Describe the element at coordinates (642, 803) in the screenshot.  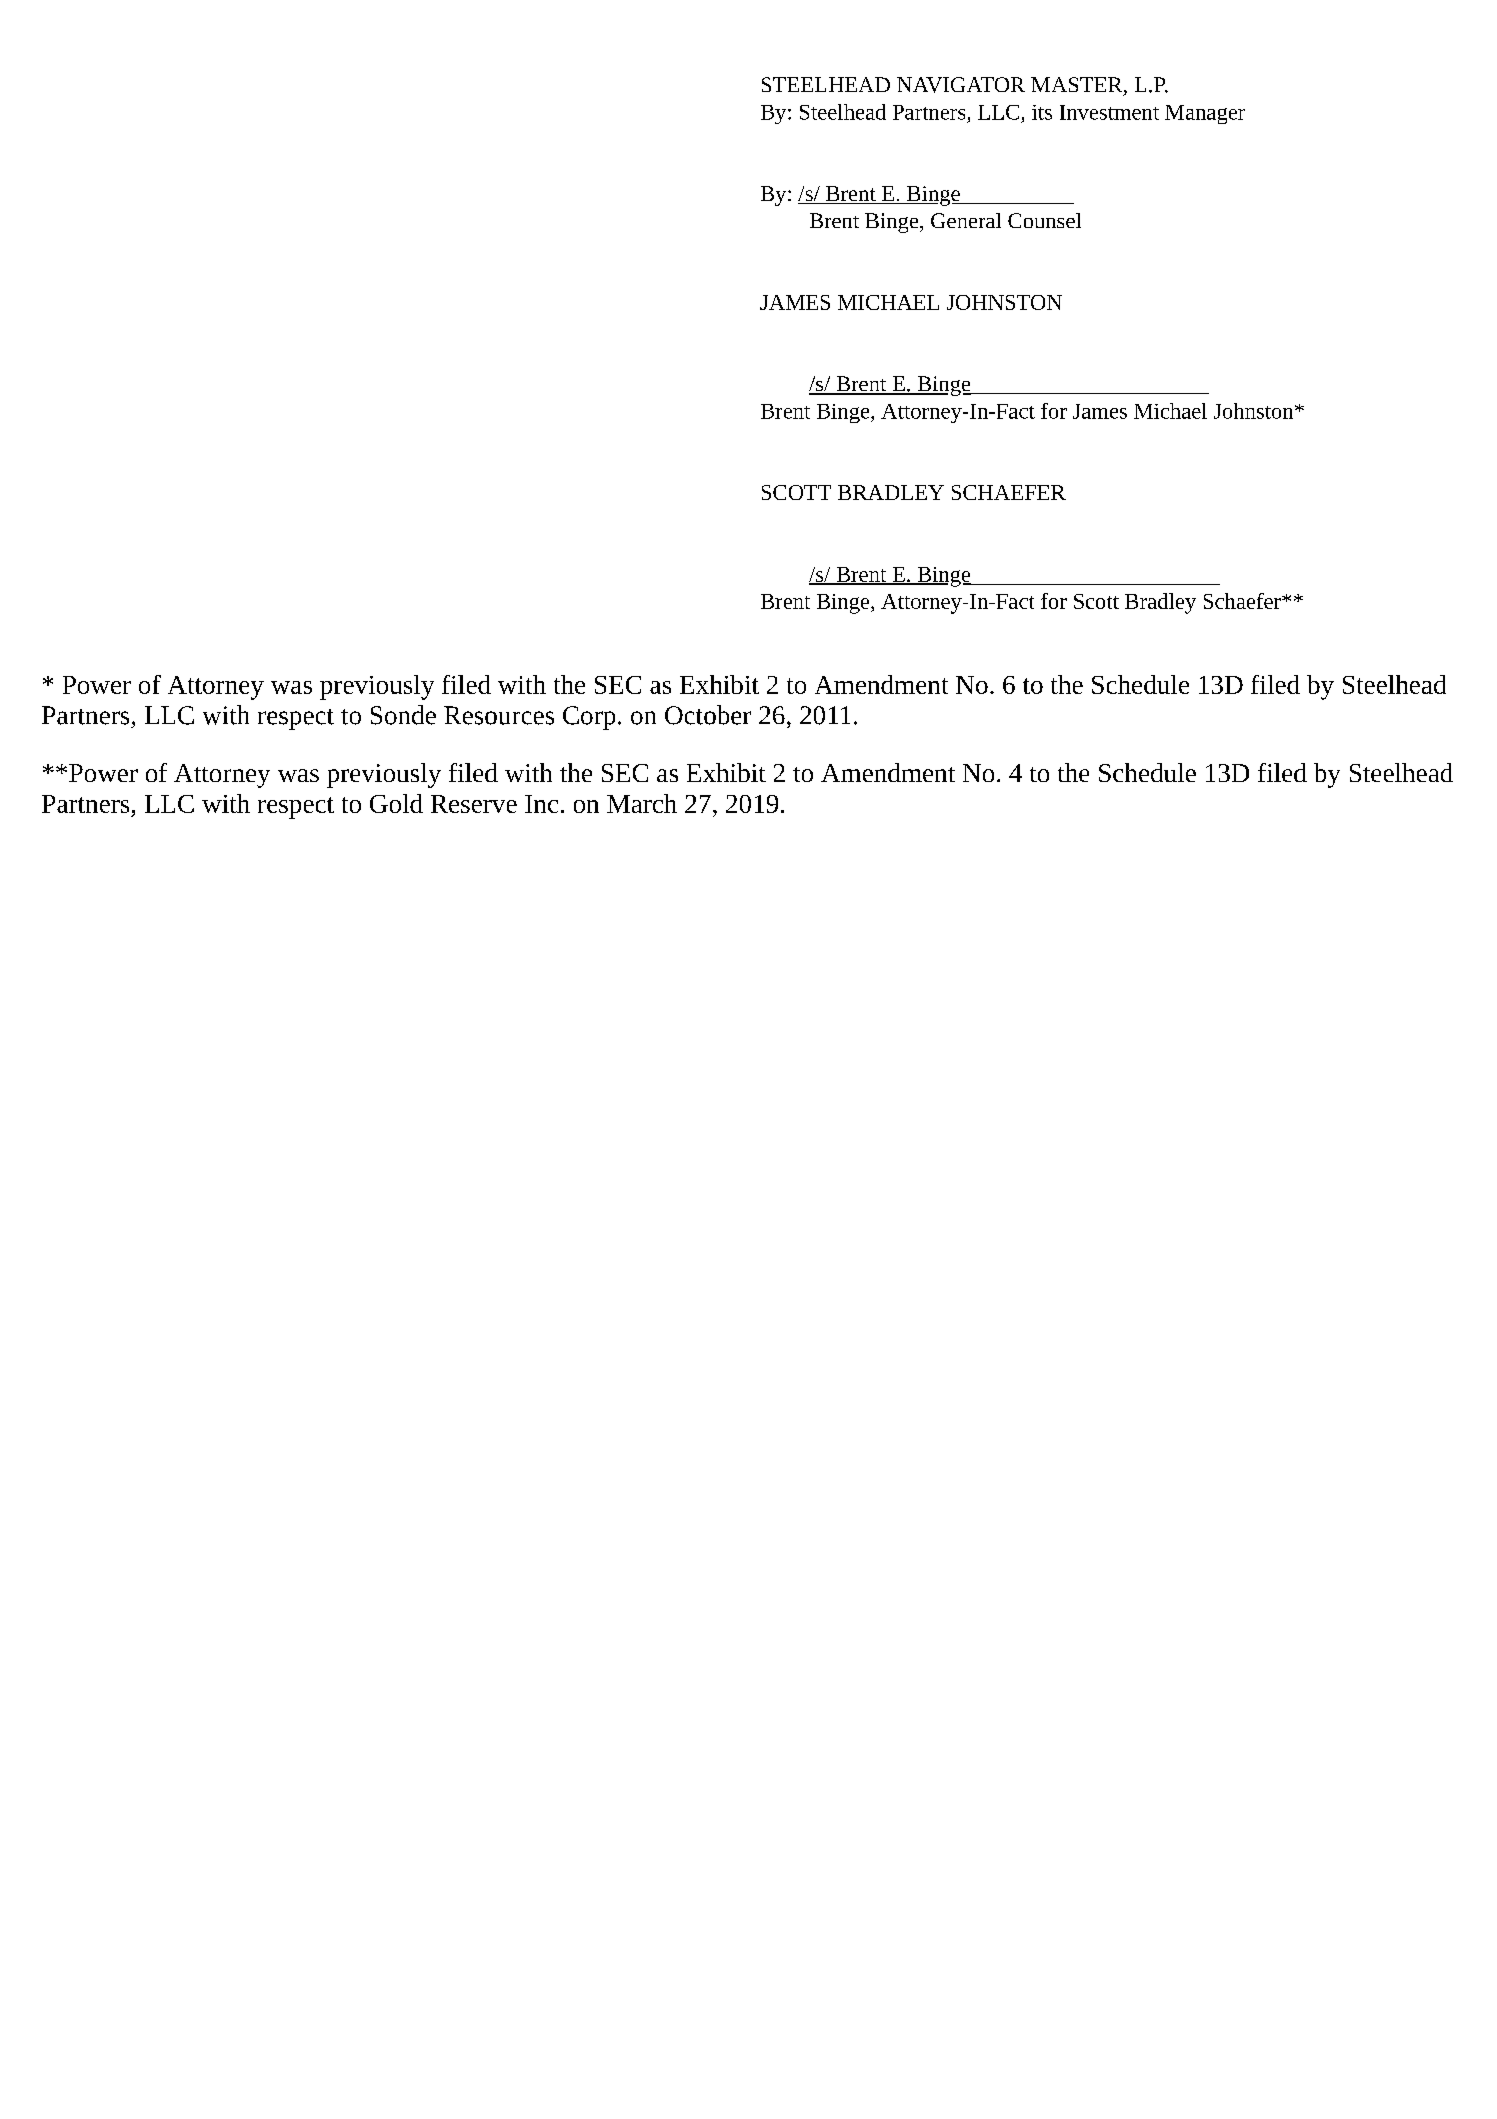
I see `March` at that location.
